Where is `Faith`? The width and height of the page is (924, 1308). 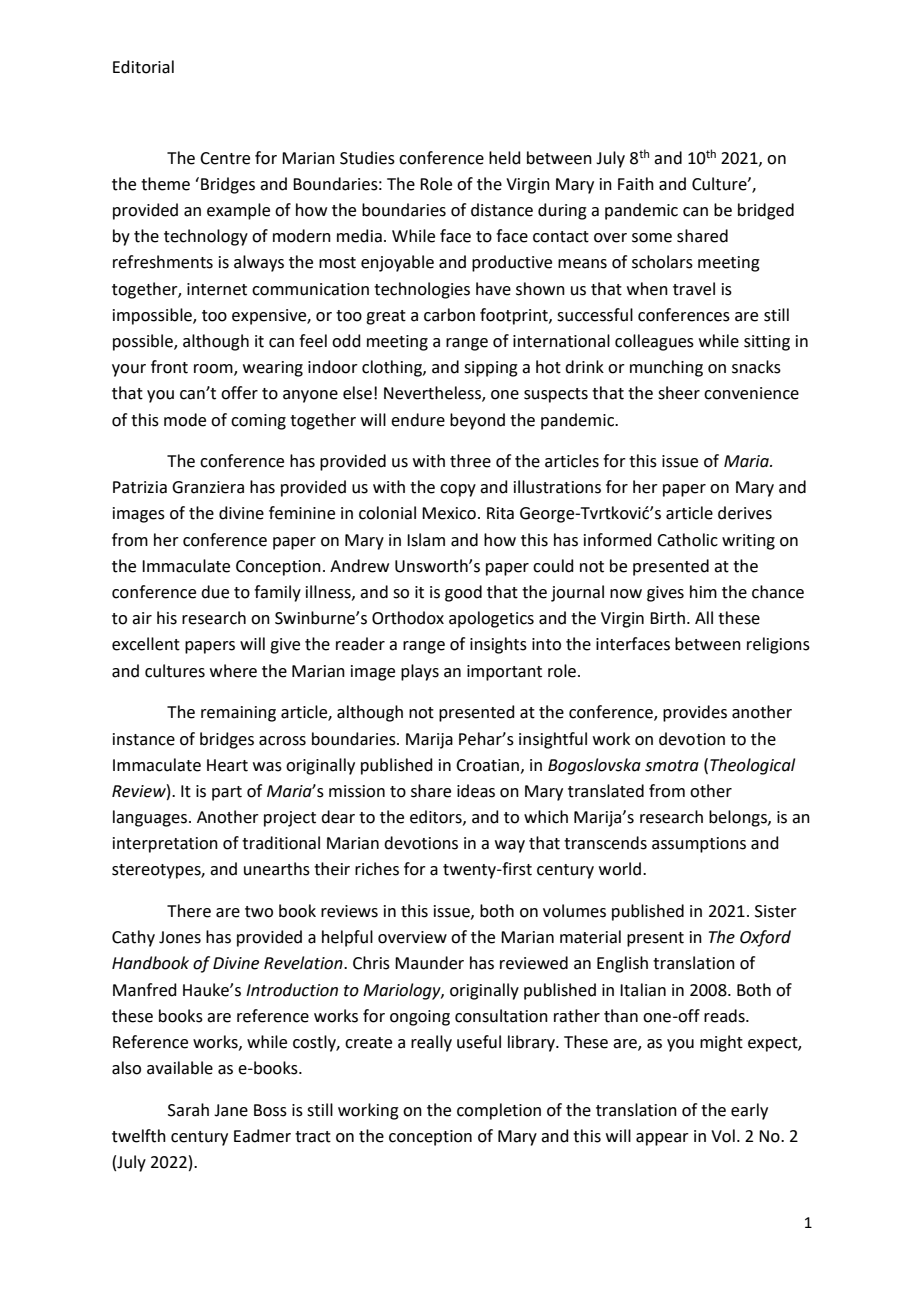 Faith is located at coordinates (636, 184).
